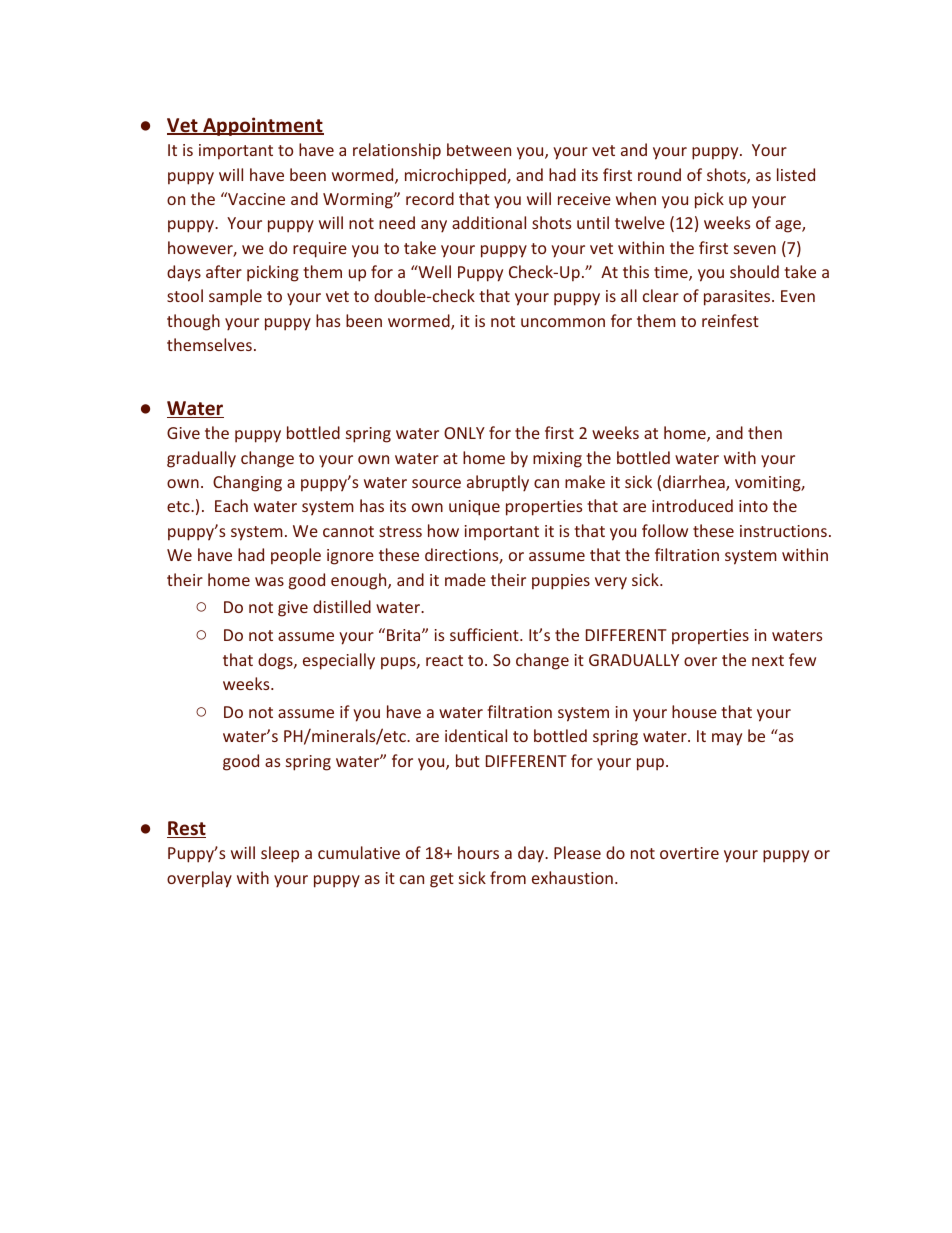 This document has height=1233, width=952. I want to click on Appointment, so click(262, 126).
